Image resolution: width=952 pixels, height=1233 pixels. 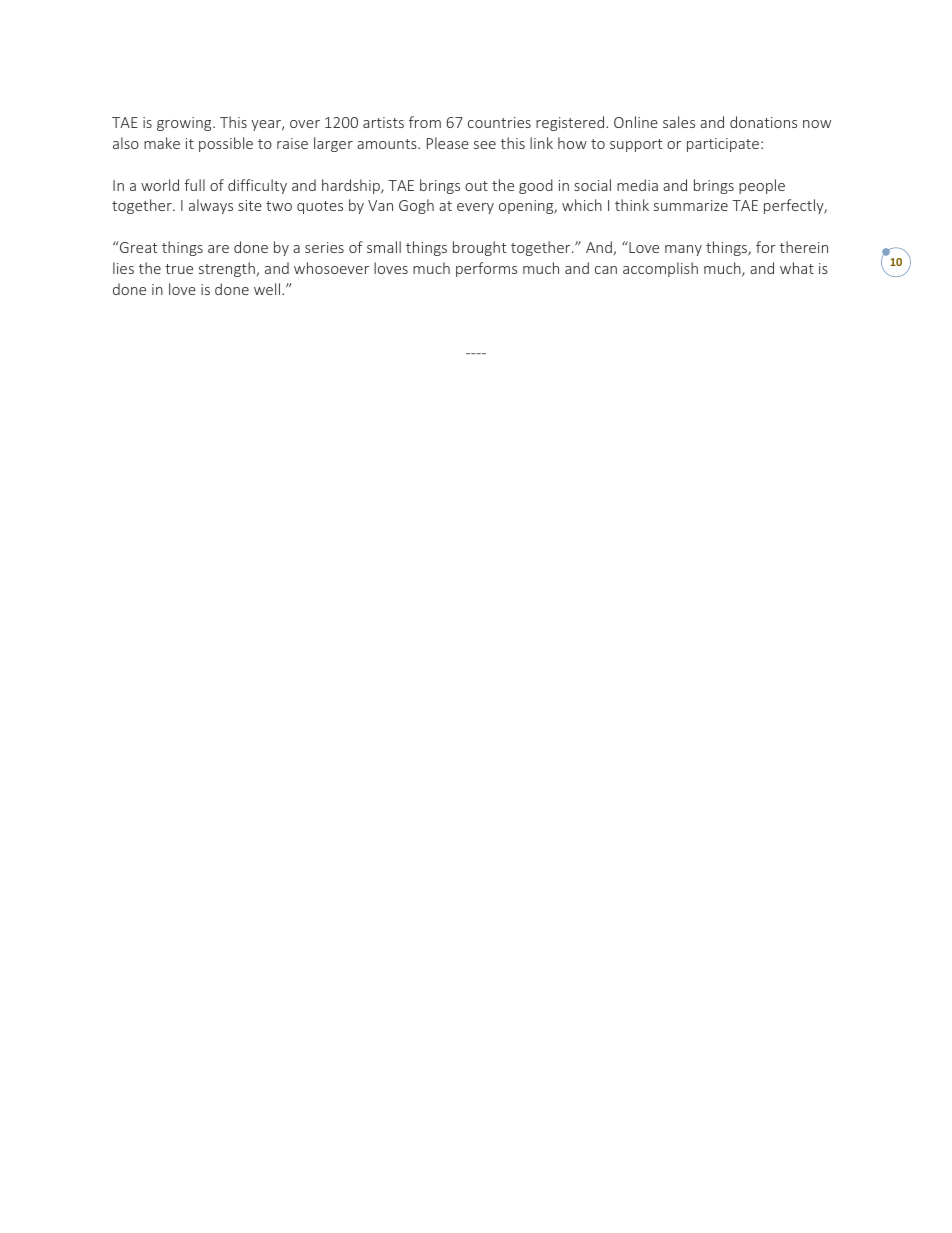 I want to click on growing, so click(x=185, y=124).
